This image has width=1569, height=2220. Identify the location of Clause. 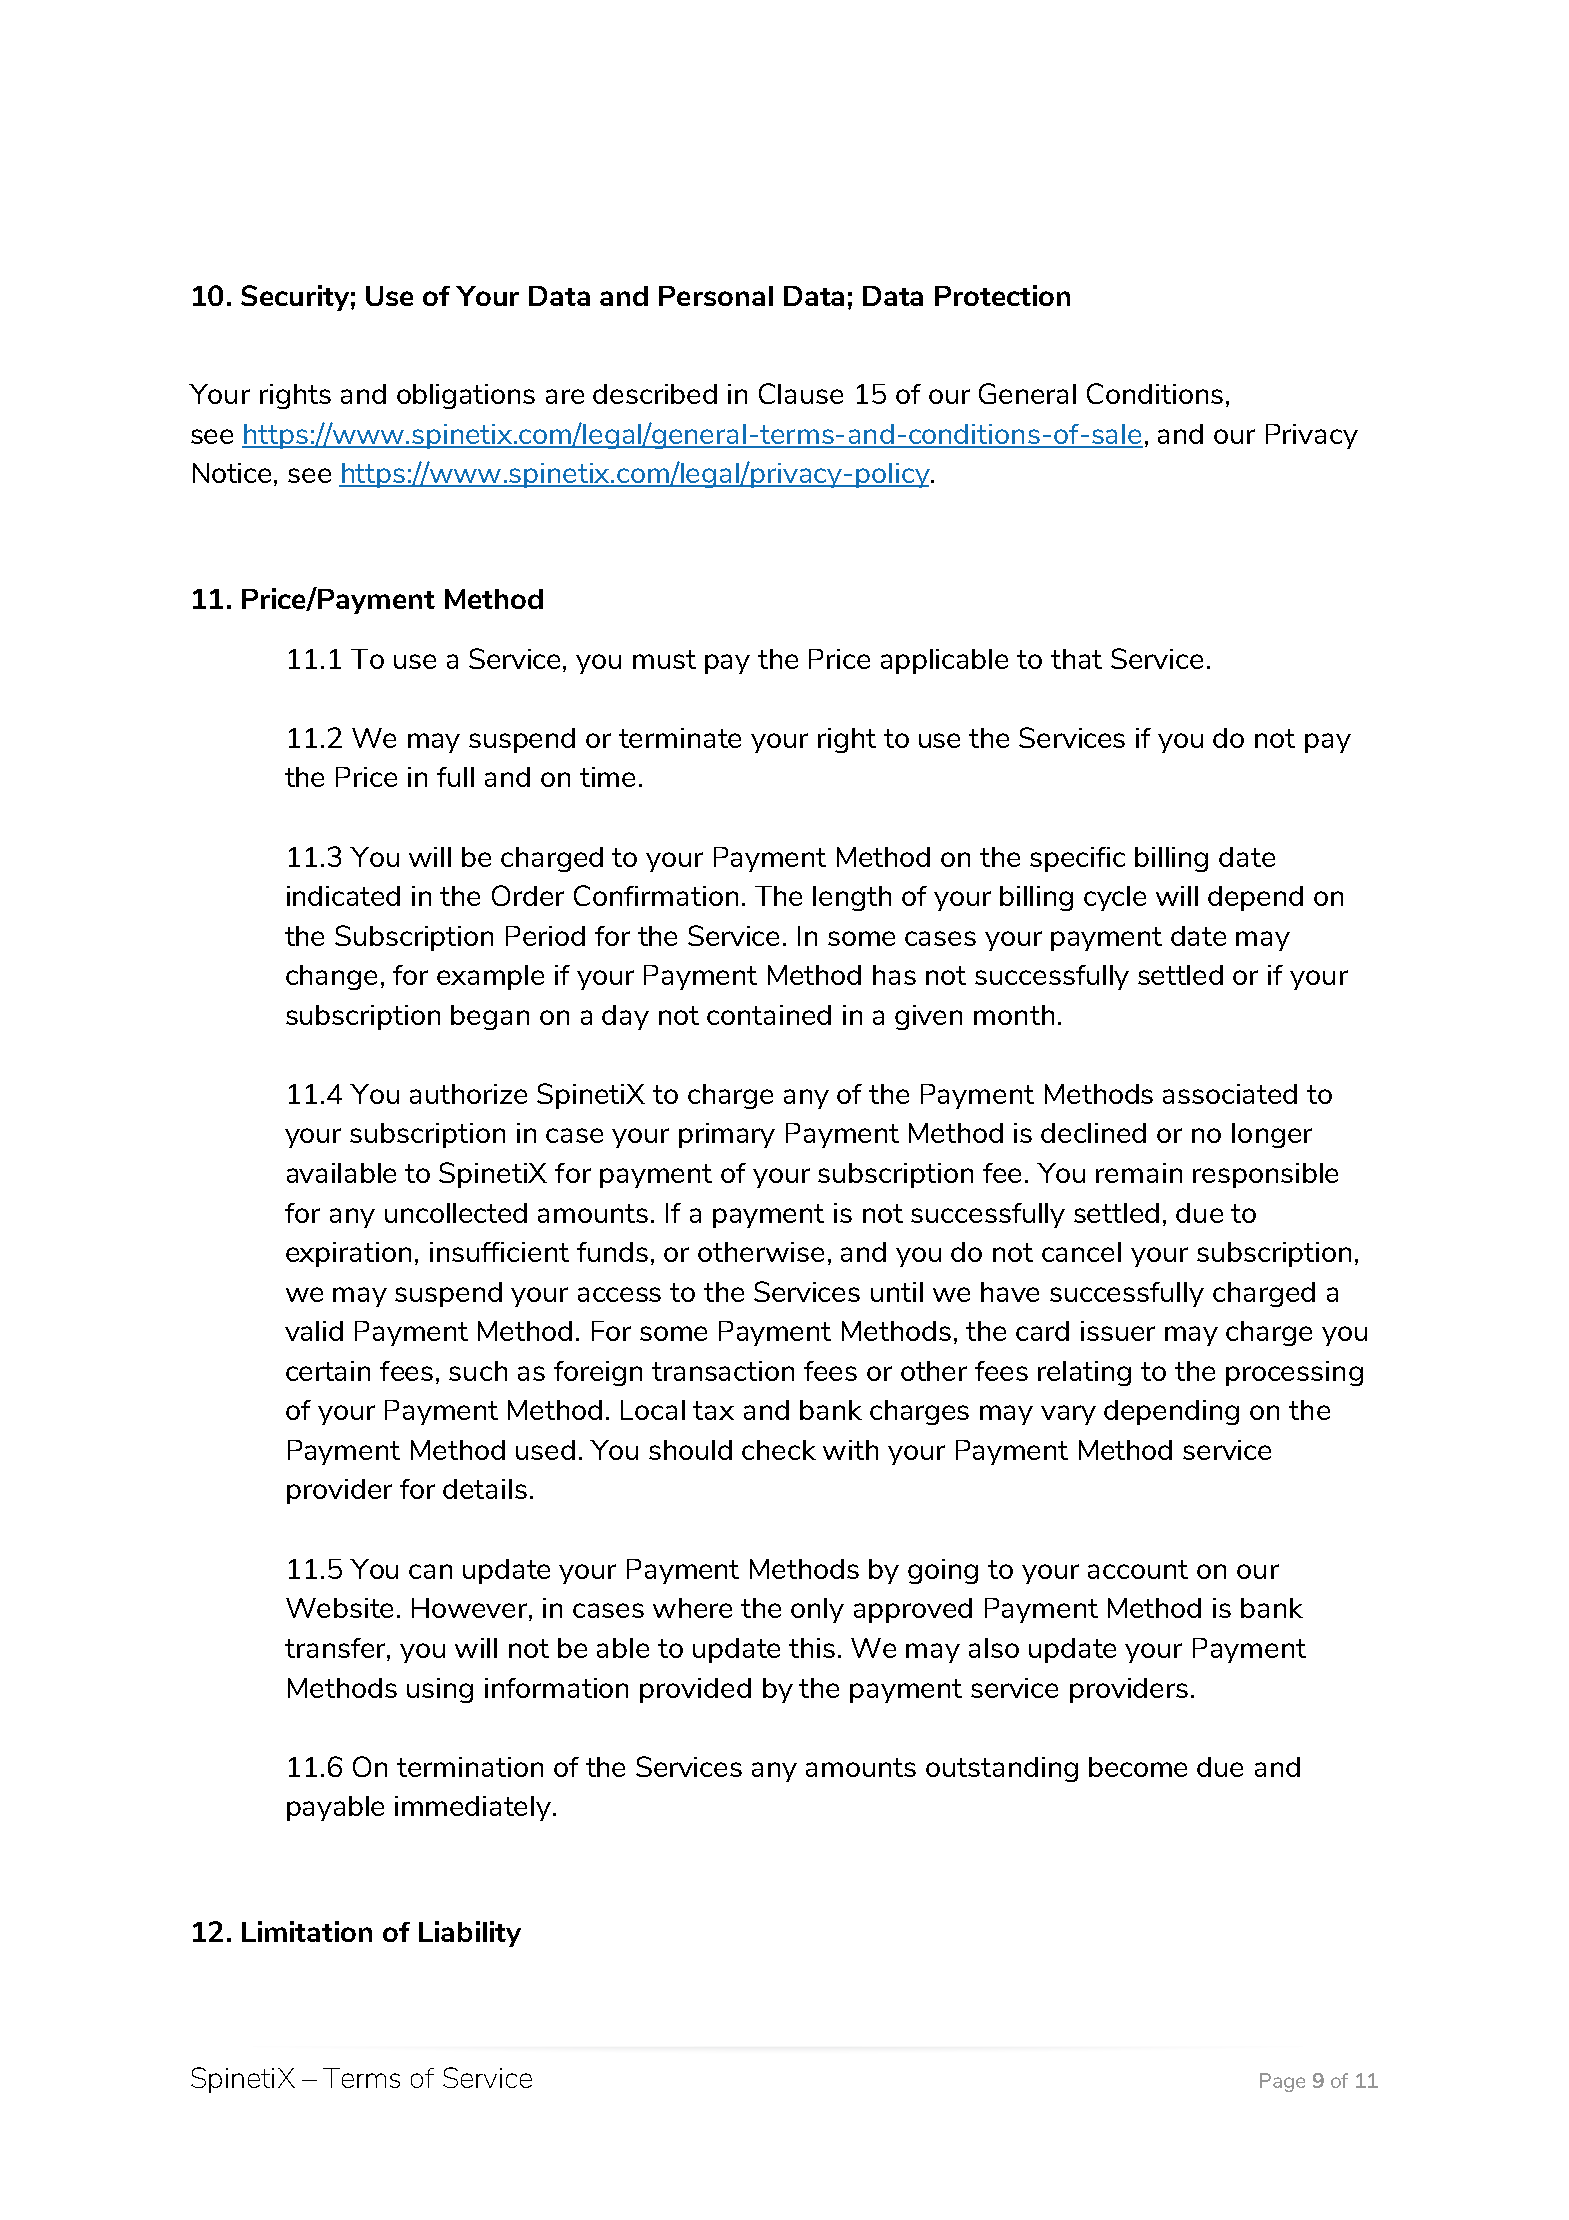
(801, 393).
